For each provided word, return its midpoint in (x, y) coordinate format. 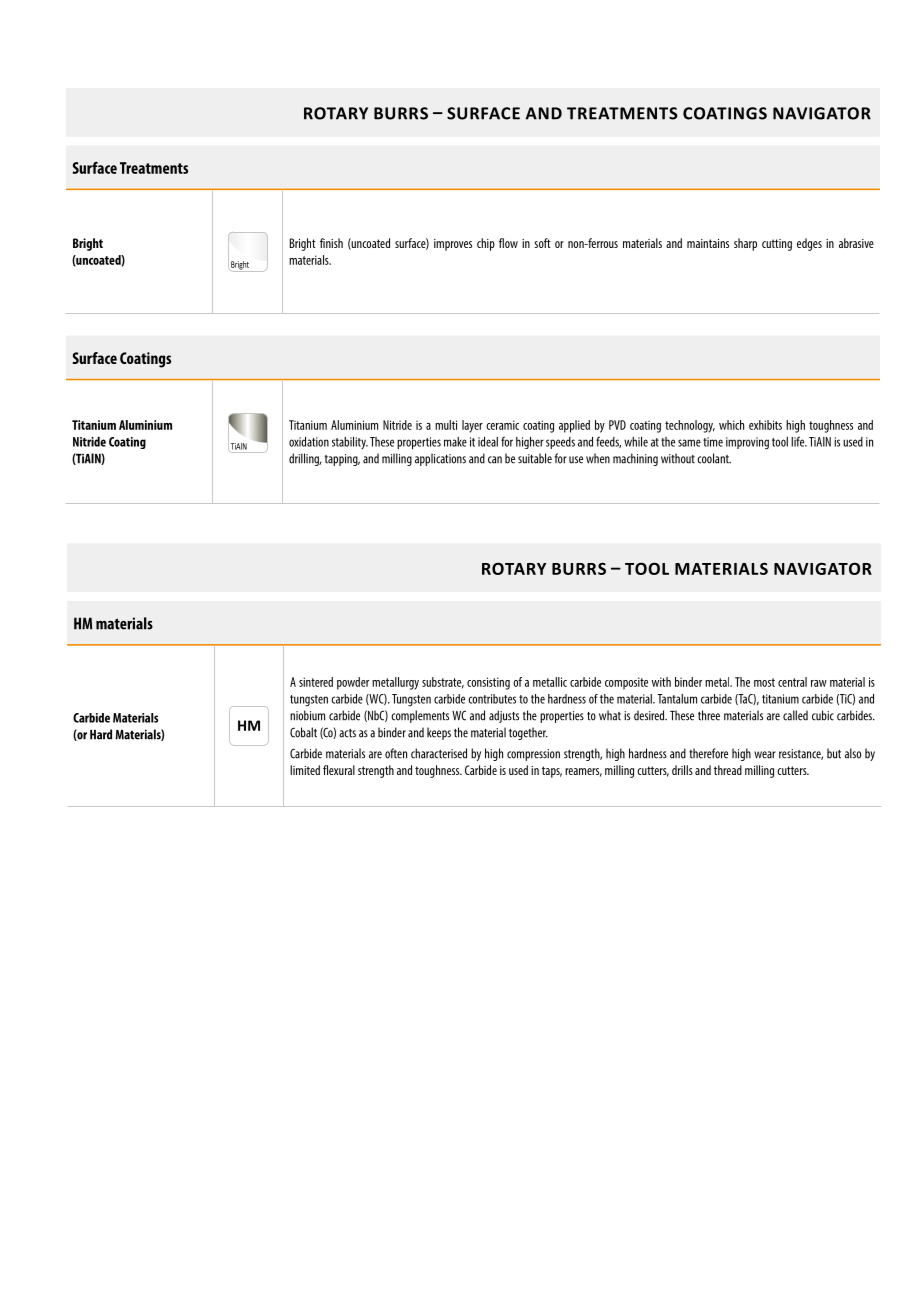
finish (331, 243)
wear (765, 755)
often (396, 753)
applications (440, 459)
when (598, 458)
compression (533, 755)
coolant (714, 458)
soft (542, 243)
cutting (777, 245)
